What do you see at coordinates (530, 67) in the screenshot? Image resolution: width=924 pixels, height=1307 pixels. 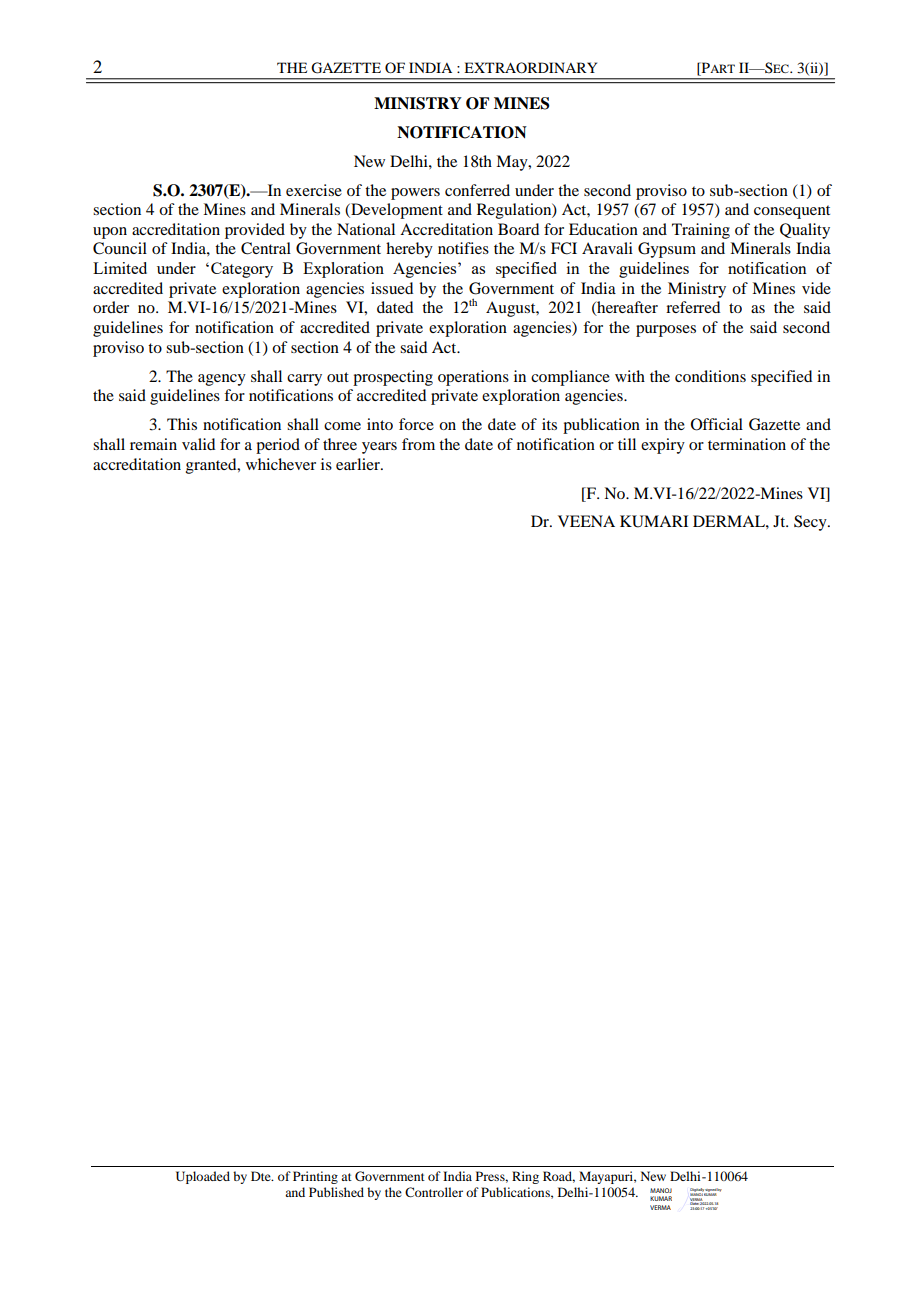 I see `EXTRAORDINARY` at bounding box center [530, 67].
